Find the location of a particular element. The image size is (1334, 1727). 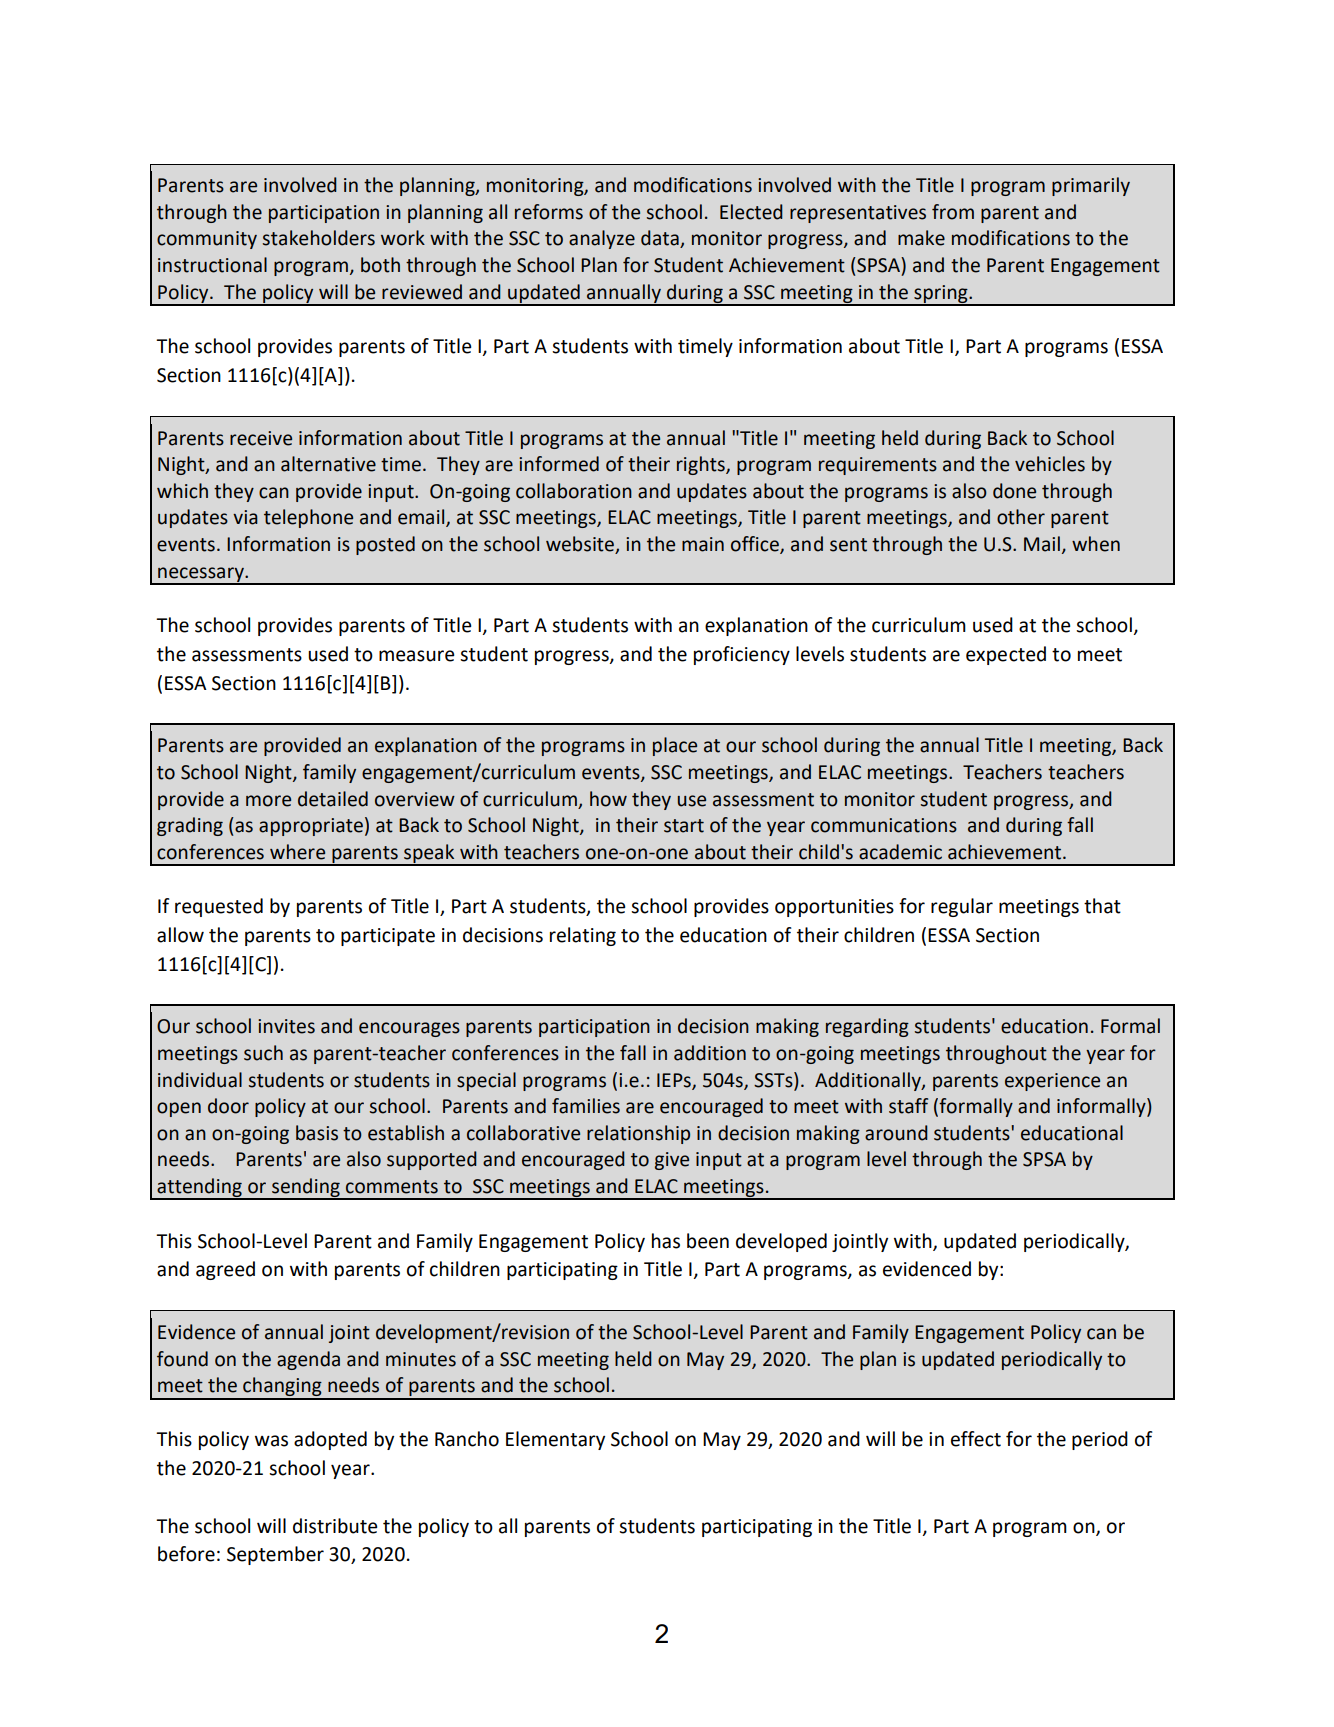

give is located at coordinates (672, 1161).
